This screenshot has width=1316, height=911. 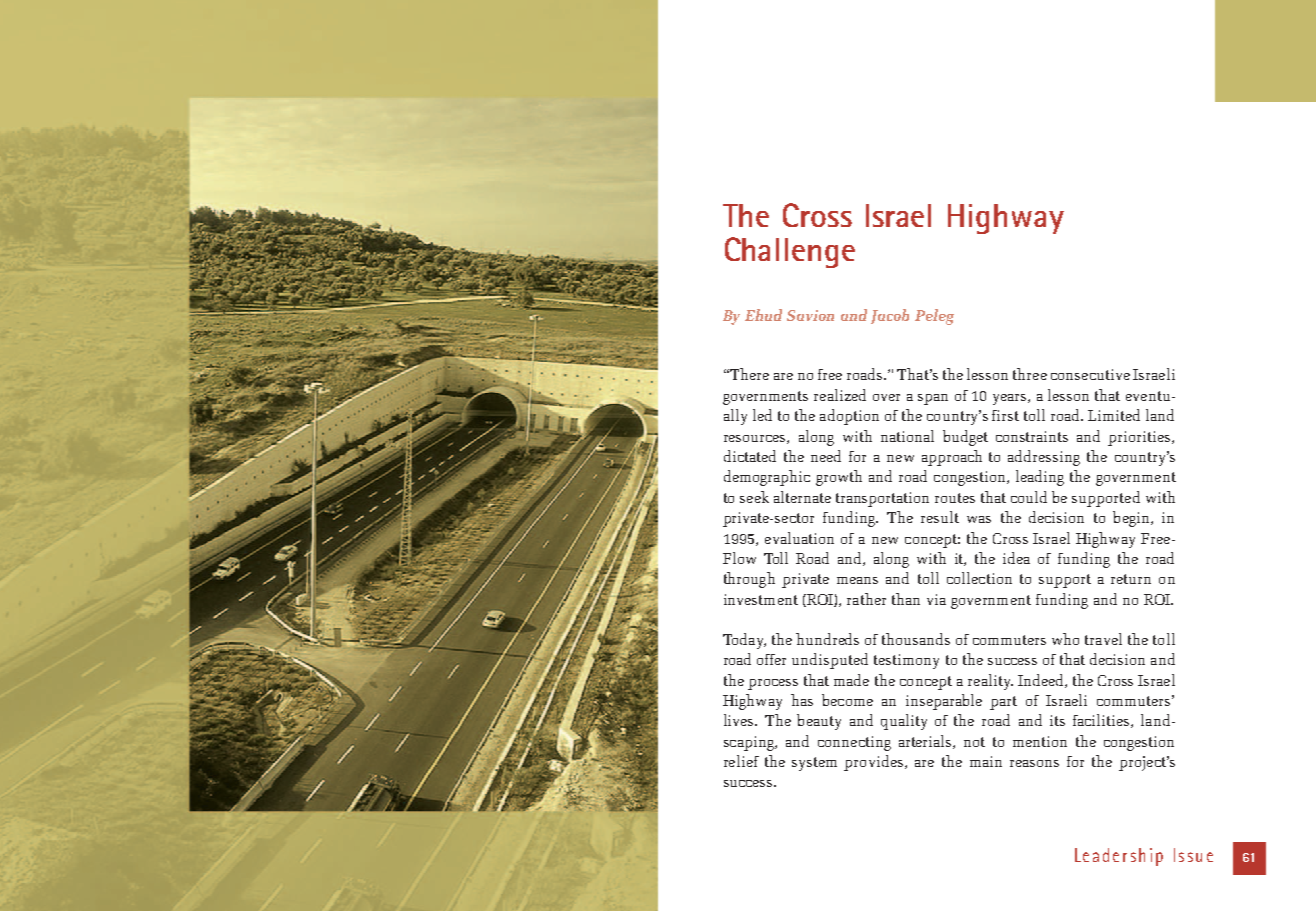 I want to click on inseparable, so click(x=944, y=702).
